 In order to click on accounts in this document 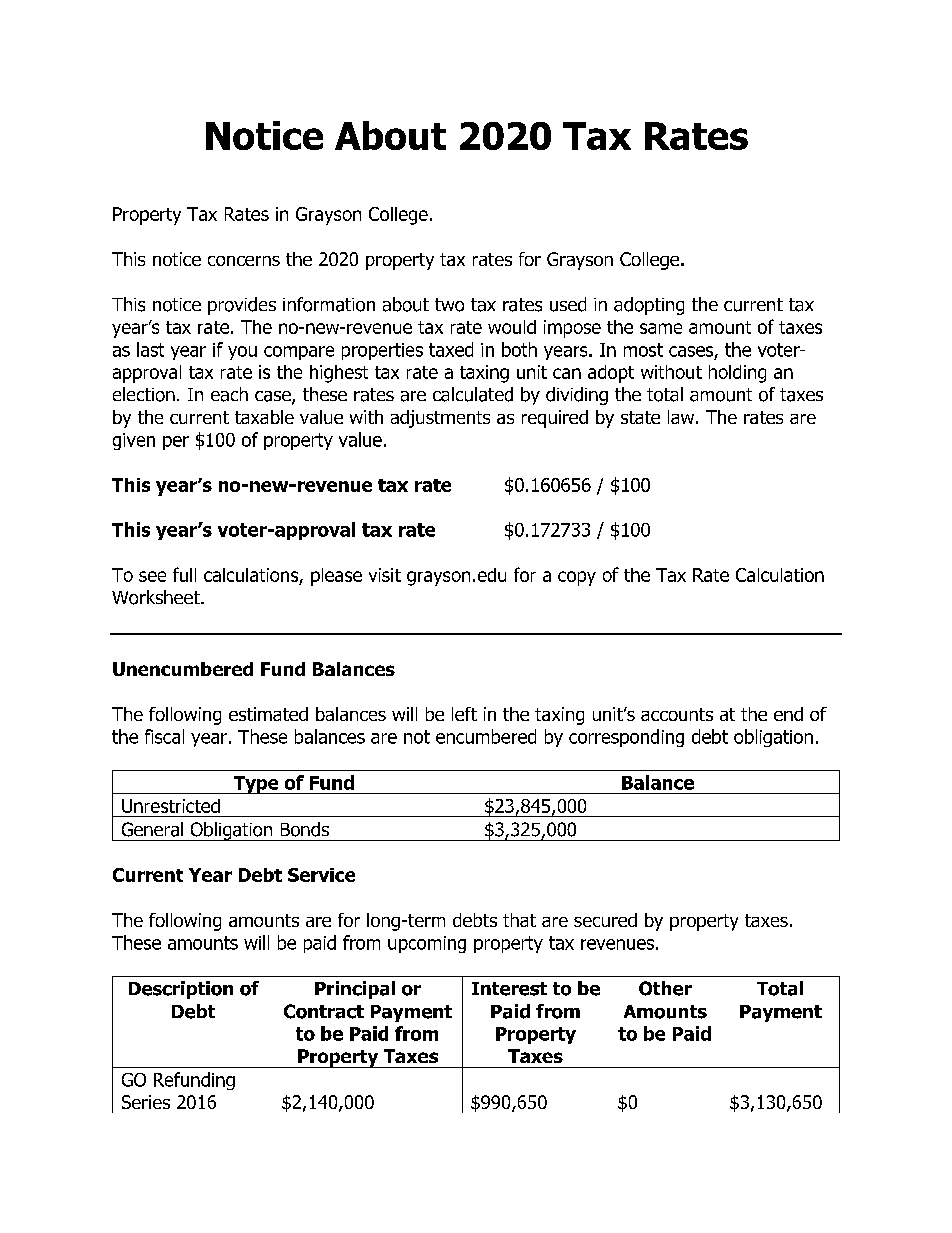, I will do `click(677, 714)`.
